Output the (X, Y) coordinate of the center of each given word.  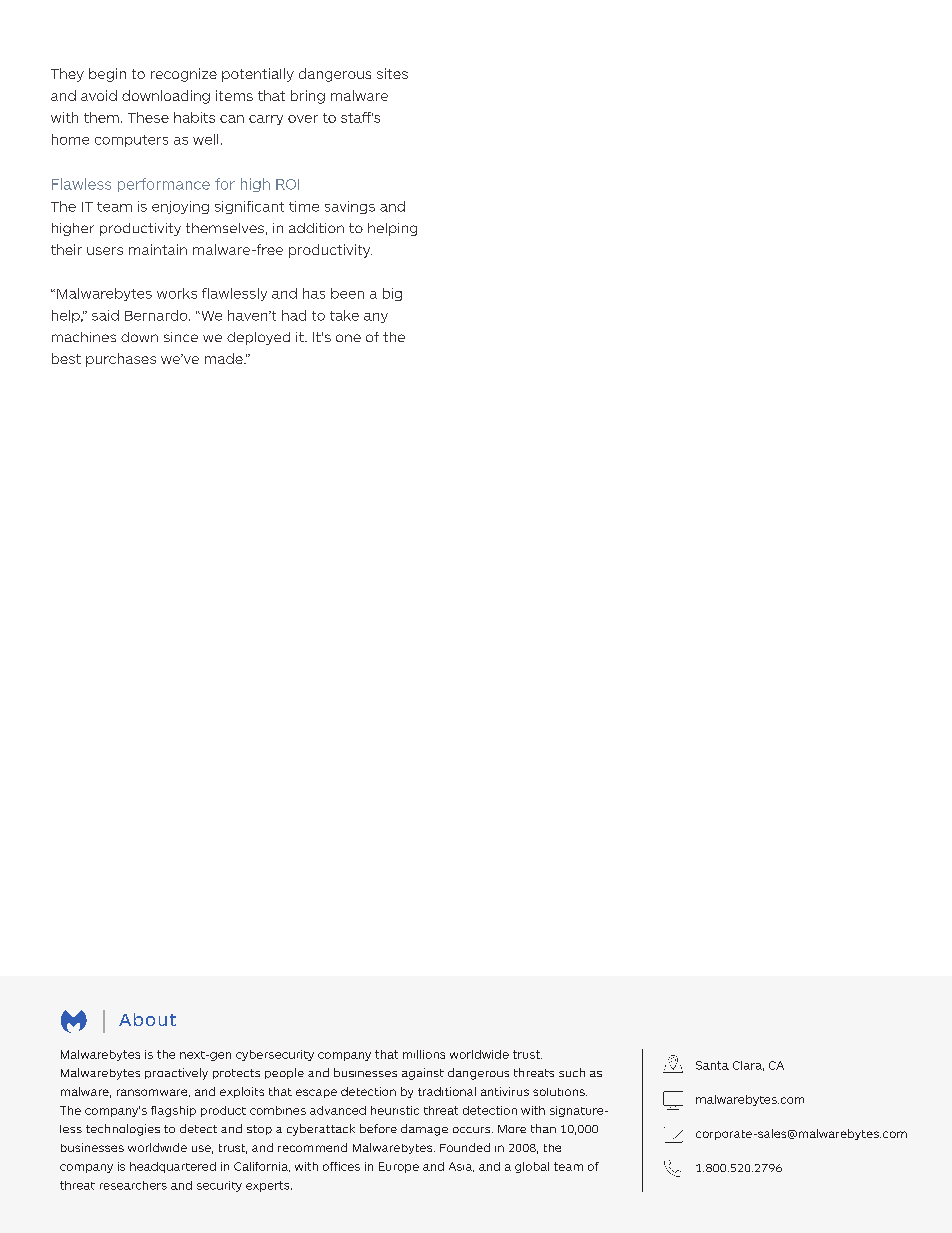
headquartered (173, 1167)
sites (392, 73)
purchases (121, 360)
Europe (399, 1167)
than (543, 1128)
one (348, 338)
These (148, 117)
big (392, 294)
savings (350, 207)
